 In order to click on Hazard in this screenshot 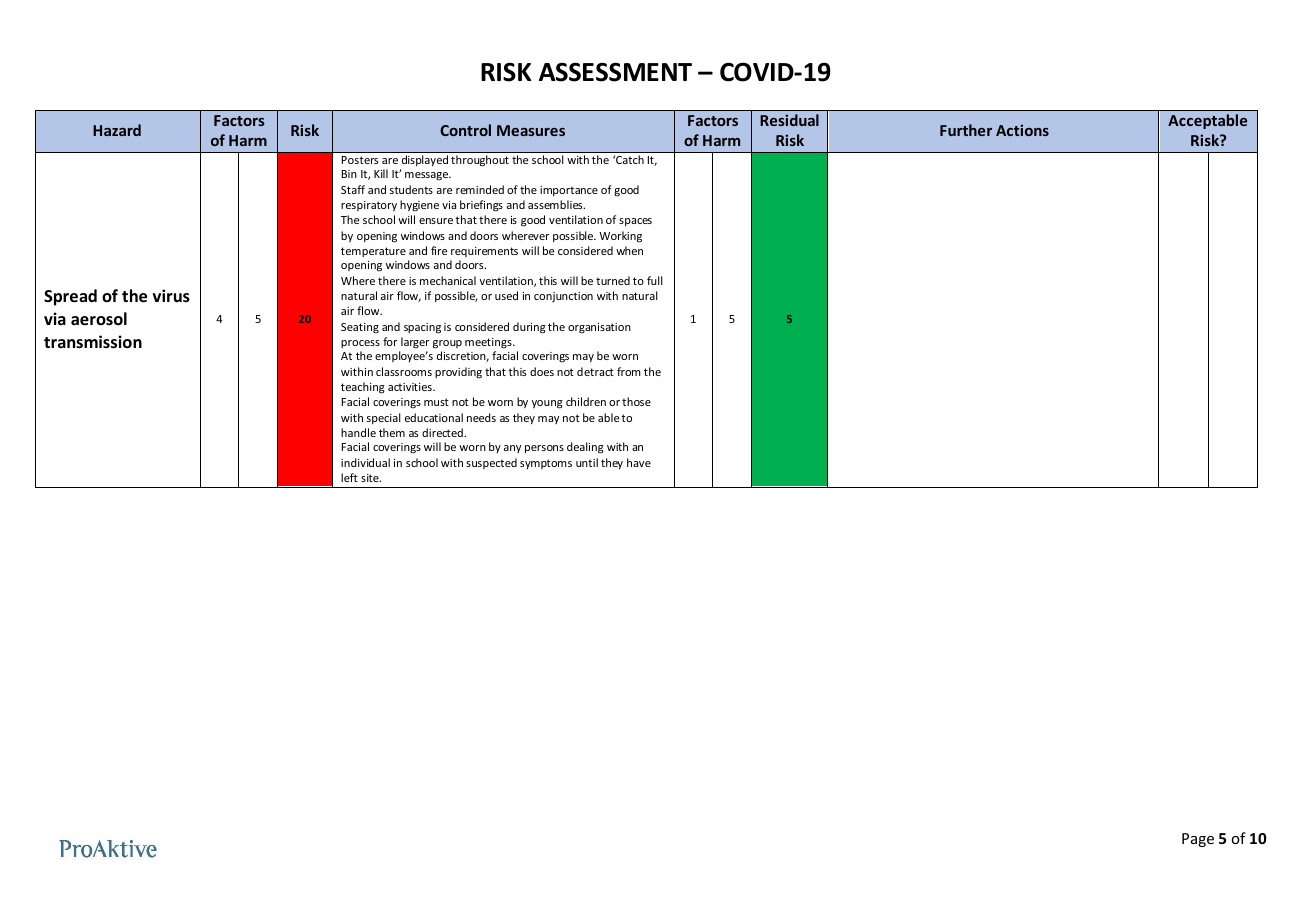, I will do `click(117, 130)`.
